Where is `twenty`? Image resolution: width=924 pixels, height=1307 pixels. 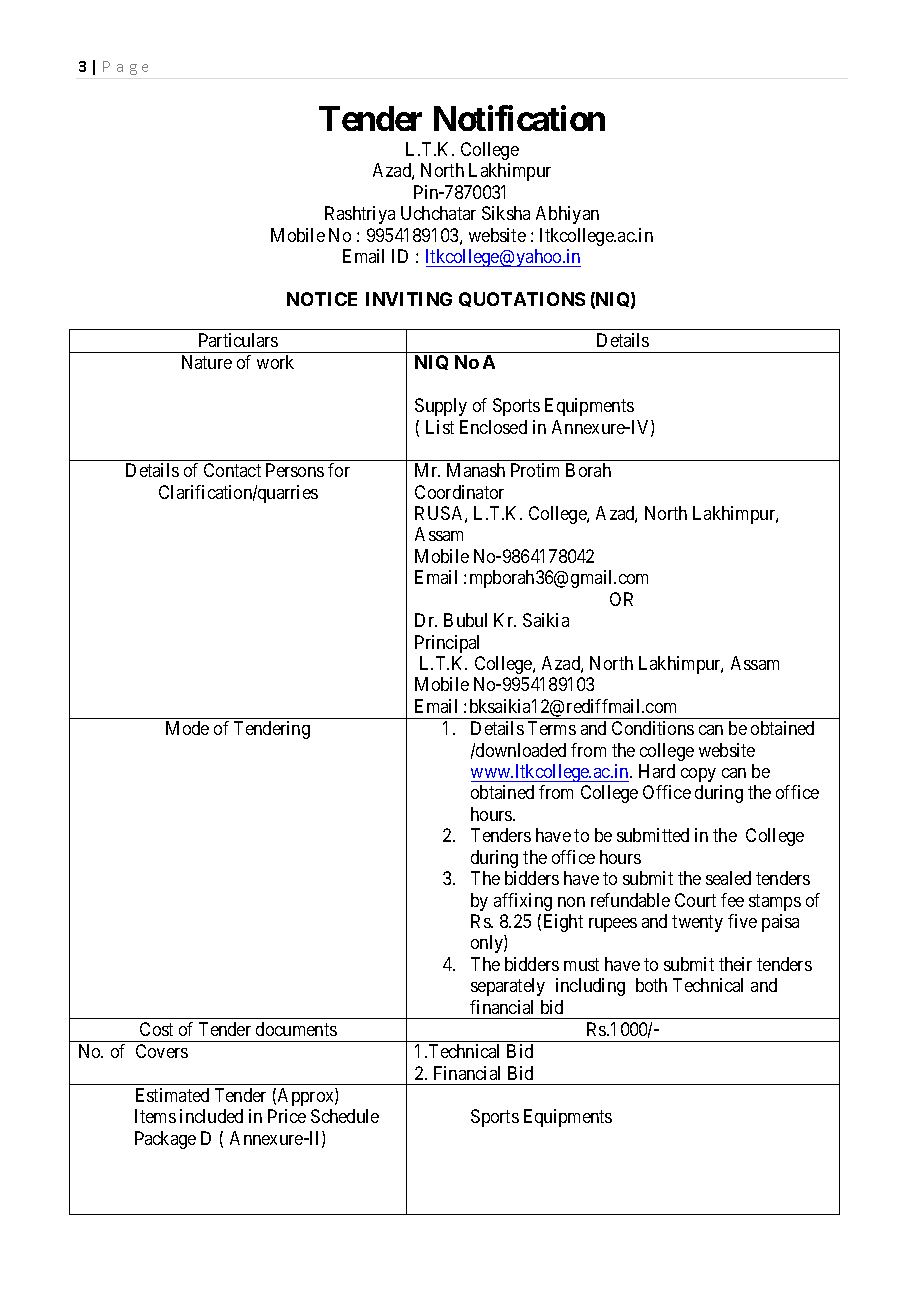 twenty is located at coordinates (697, 923).
